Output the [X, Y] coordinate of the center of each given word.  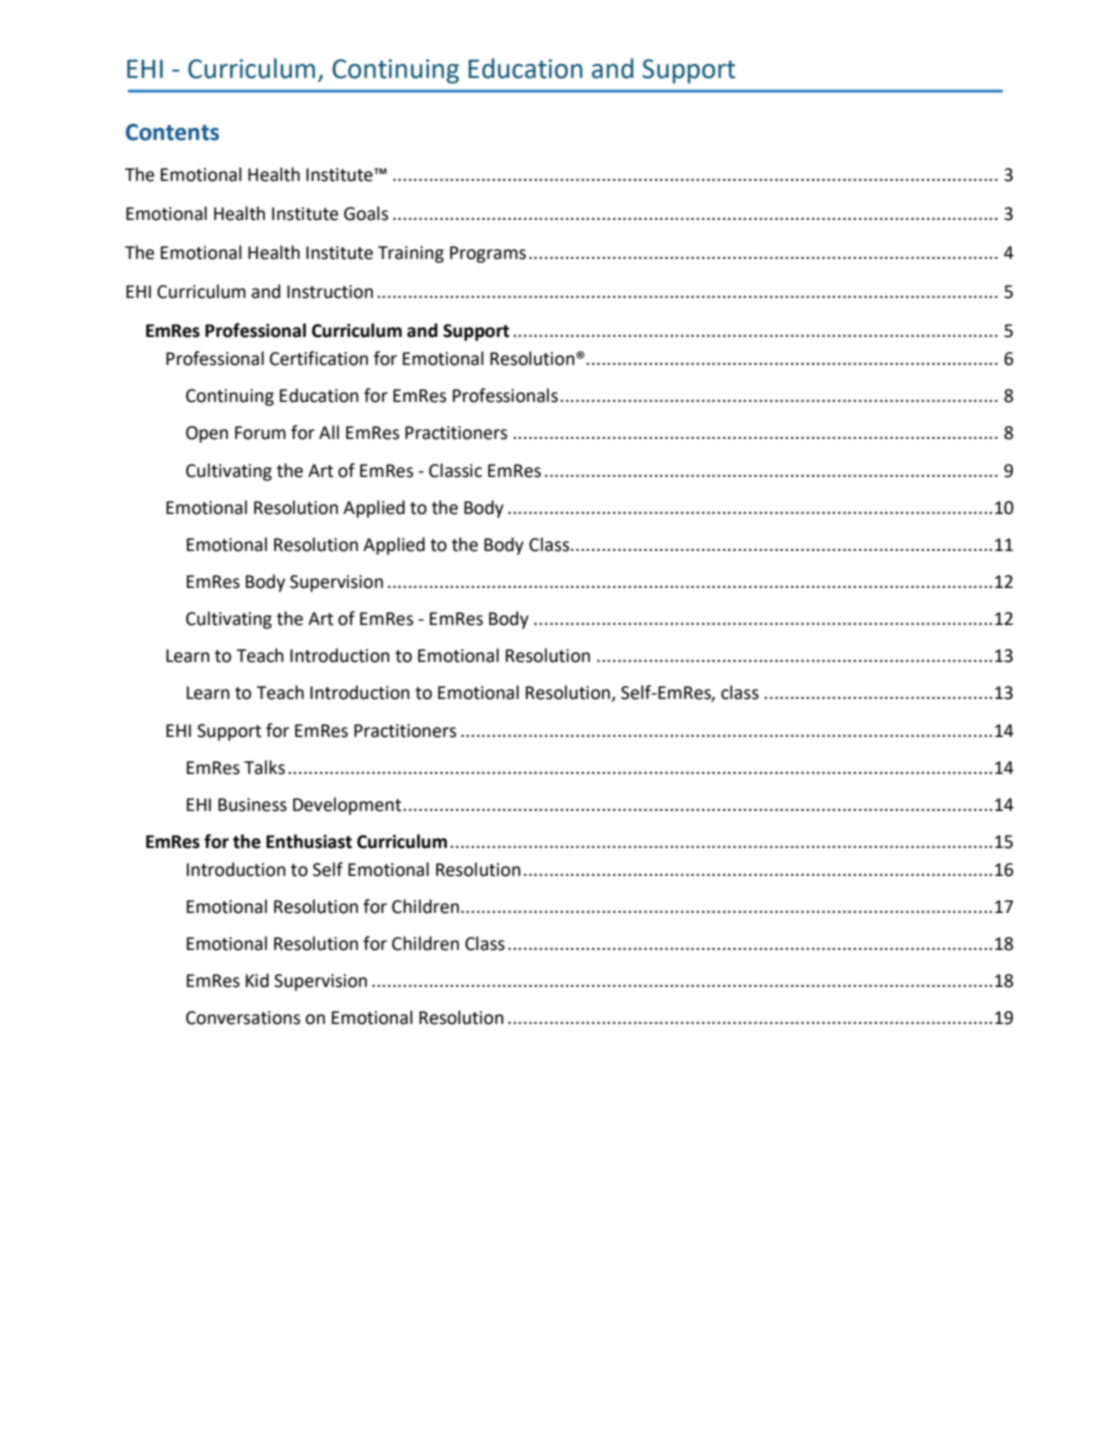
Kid [257, 980]
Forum [260, 433]
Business [252, 805]
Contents [172, 132]
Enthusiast [309, 841]
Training [411, 254]
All [329, 432]
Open [207, 434]
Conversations [243, 1018]
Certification [319, 358]
